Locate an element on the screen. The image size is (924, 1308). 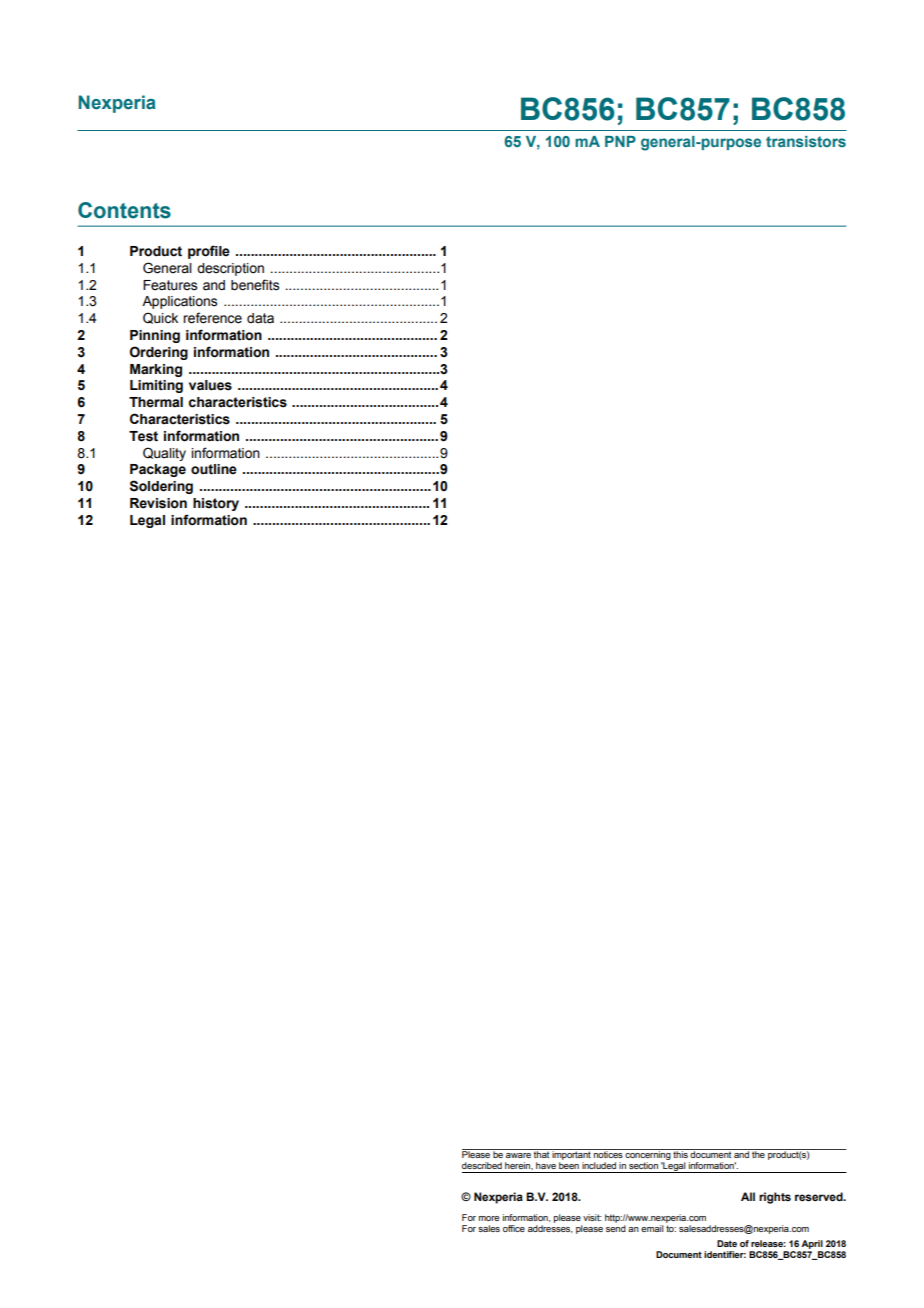
data is located at coordinates (260, 318).
